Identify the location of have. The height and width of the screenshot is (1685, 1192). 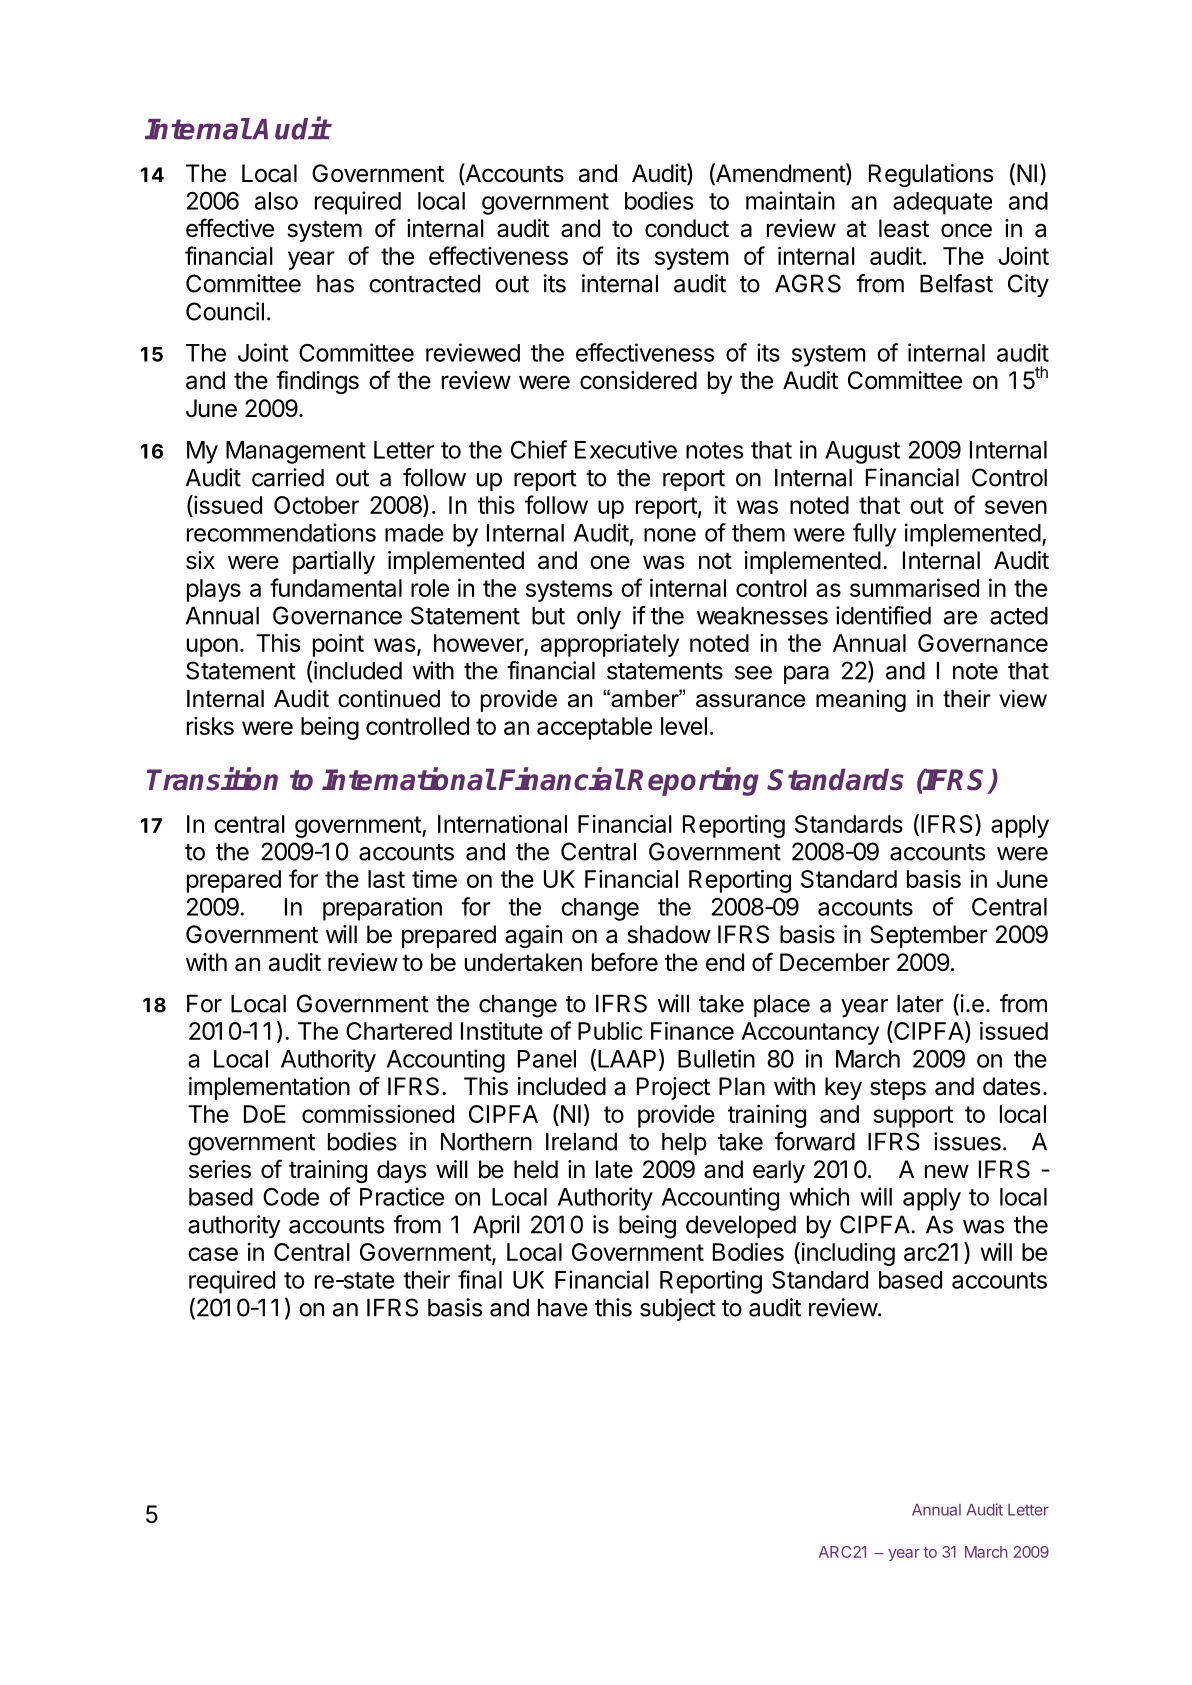
(563, 1307).
